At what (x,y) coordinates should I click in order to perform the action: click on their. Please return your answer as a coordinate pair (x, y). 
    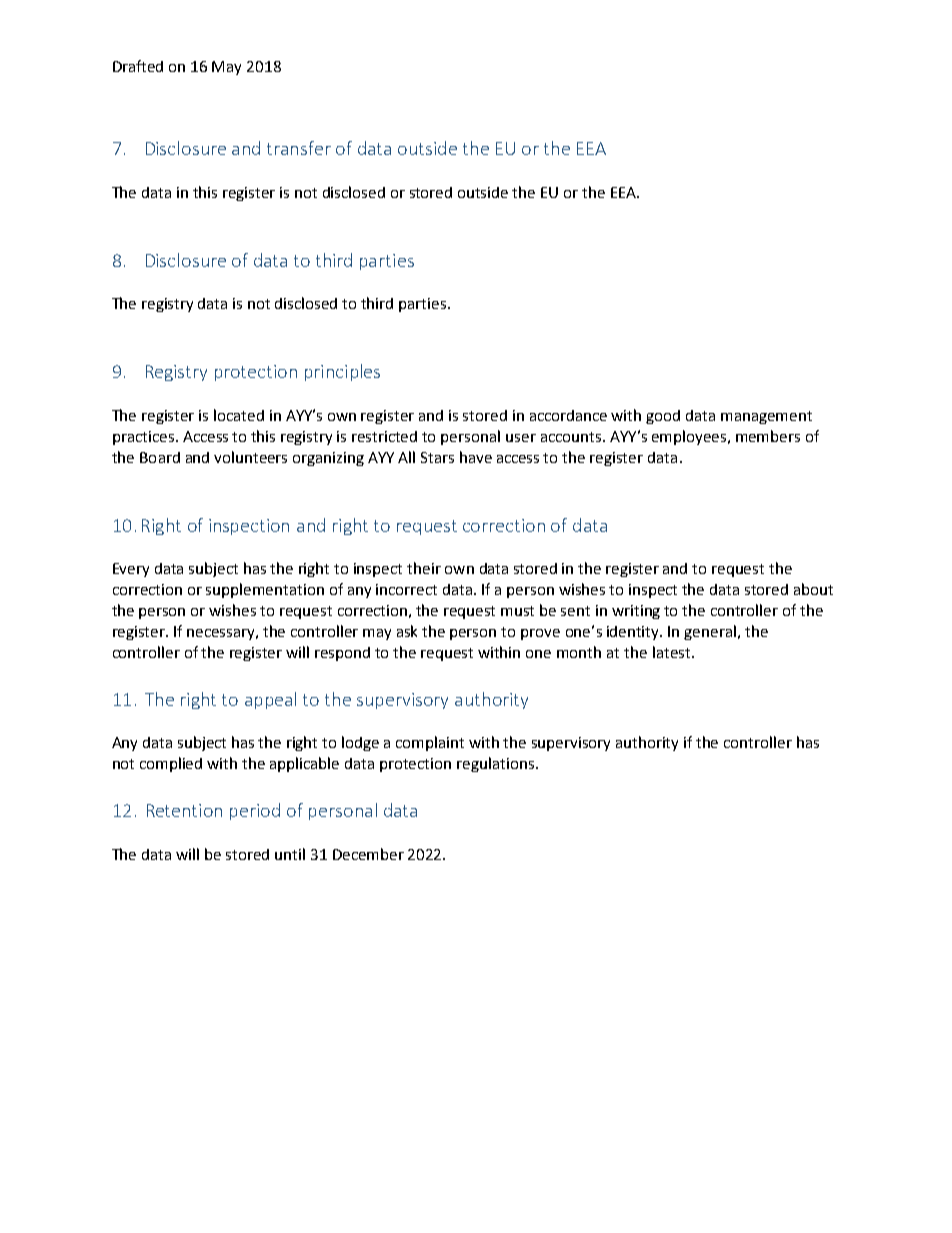
    Looking at the image, I should click on (424, 568).
